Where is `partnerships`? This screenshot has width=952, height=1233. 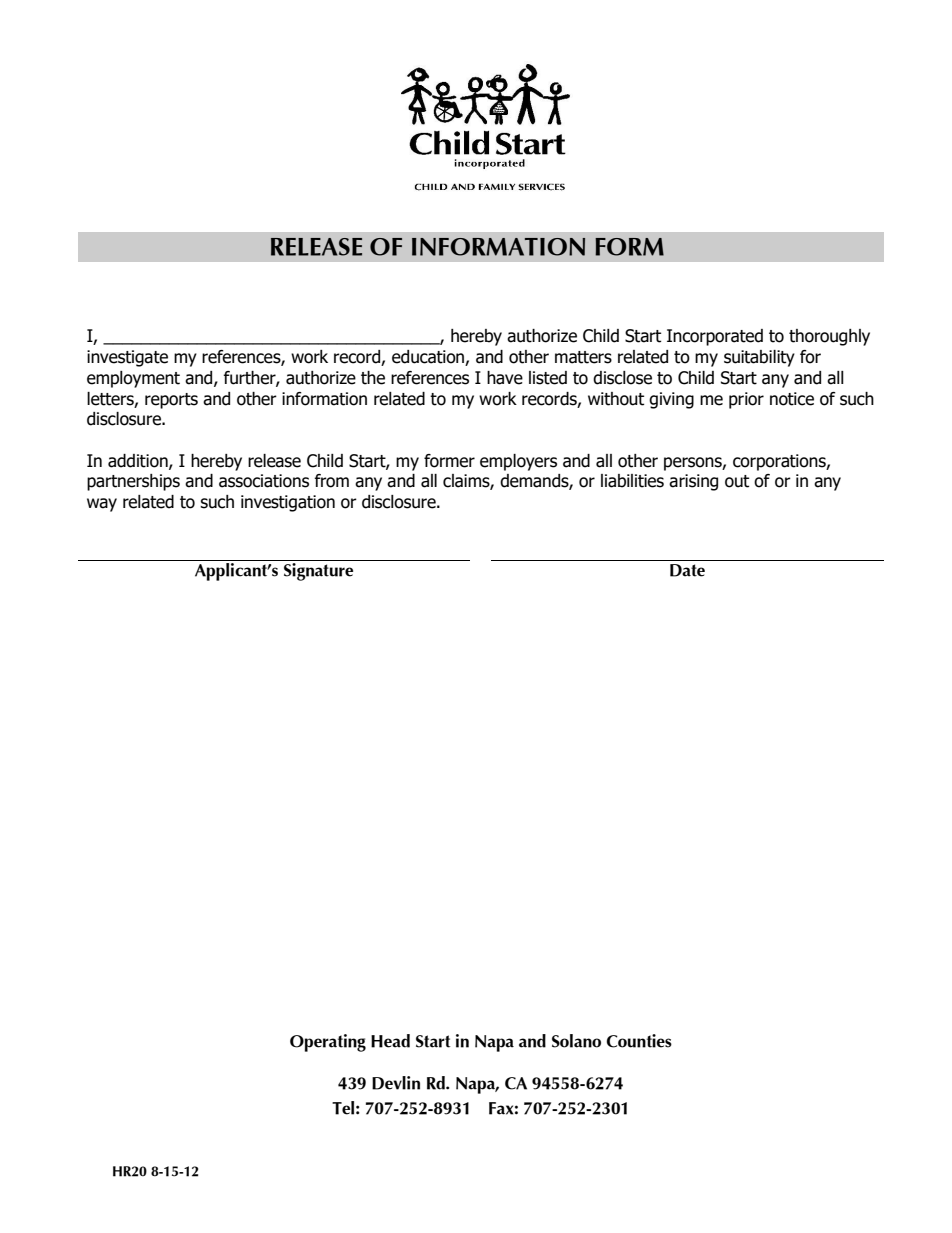 partnerships is located at coordinates (133, 482).
